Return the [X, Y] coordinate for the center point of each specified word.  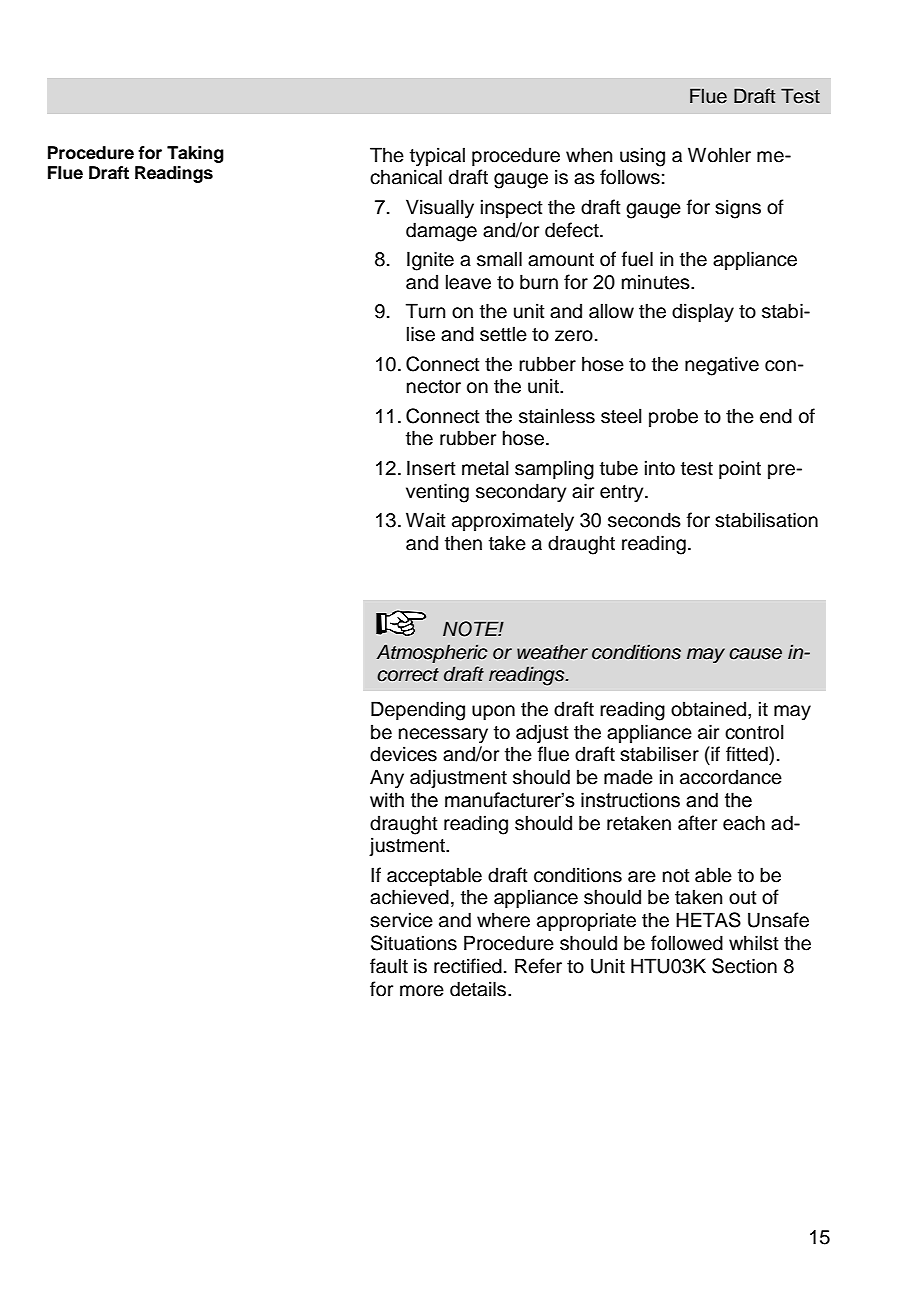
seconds [644, 520]
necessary [443, 736]
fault [389, 966]
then [463, 543]
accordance [731, 777]
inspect [512, 208]
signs [738, 209]
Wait [426, 520]
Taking [195, 154]
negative [722, 366]
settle [503, 334]
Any [387, 779]
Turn [425, 311]
